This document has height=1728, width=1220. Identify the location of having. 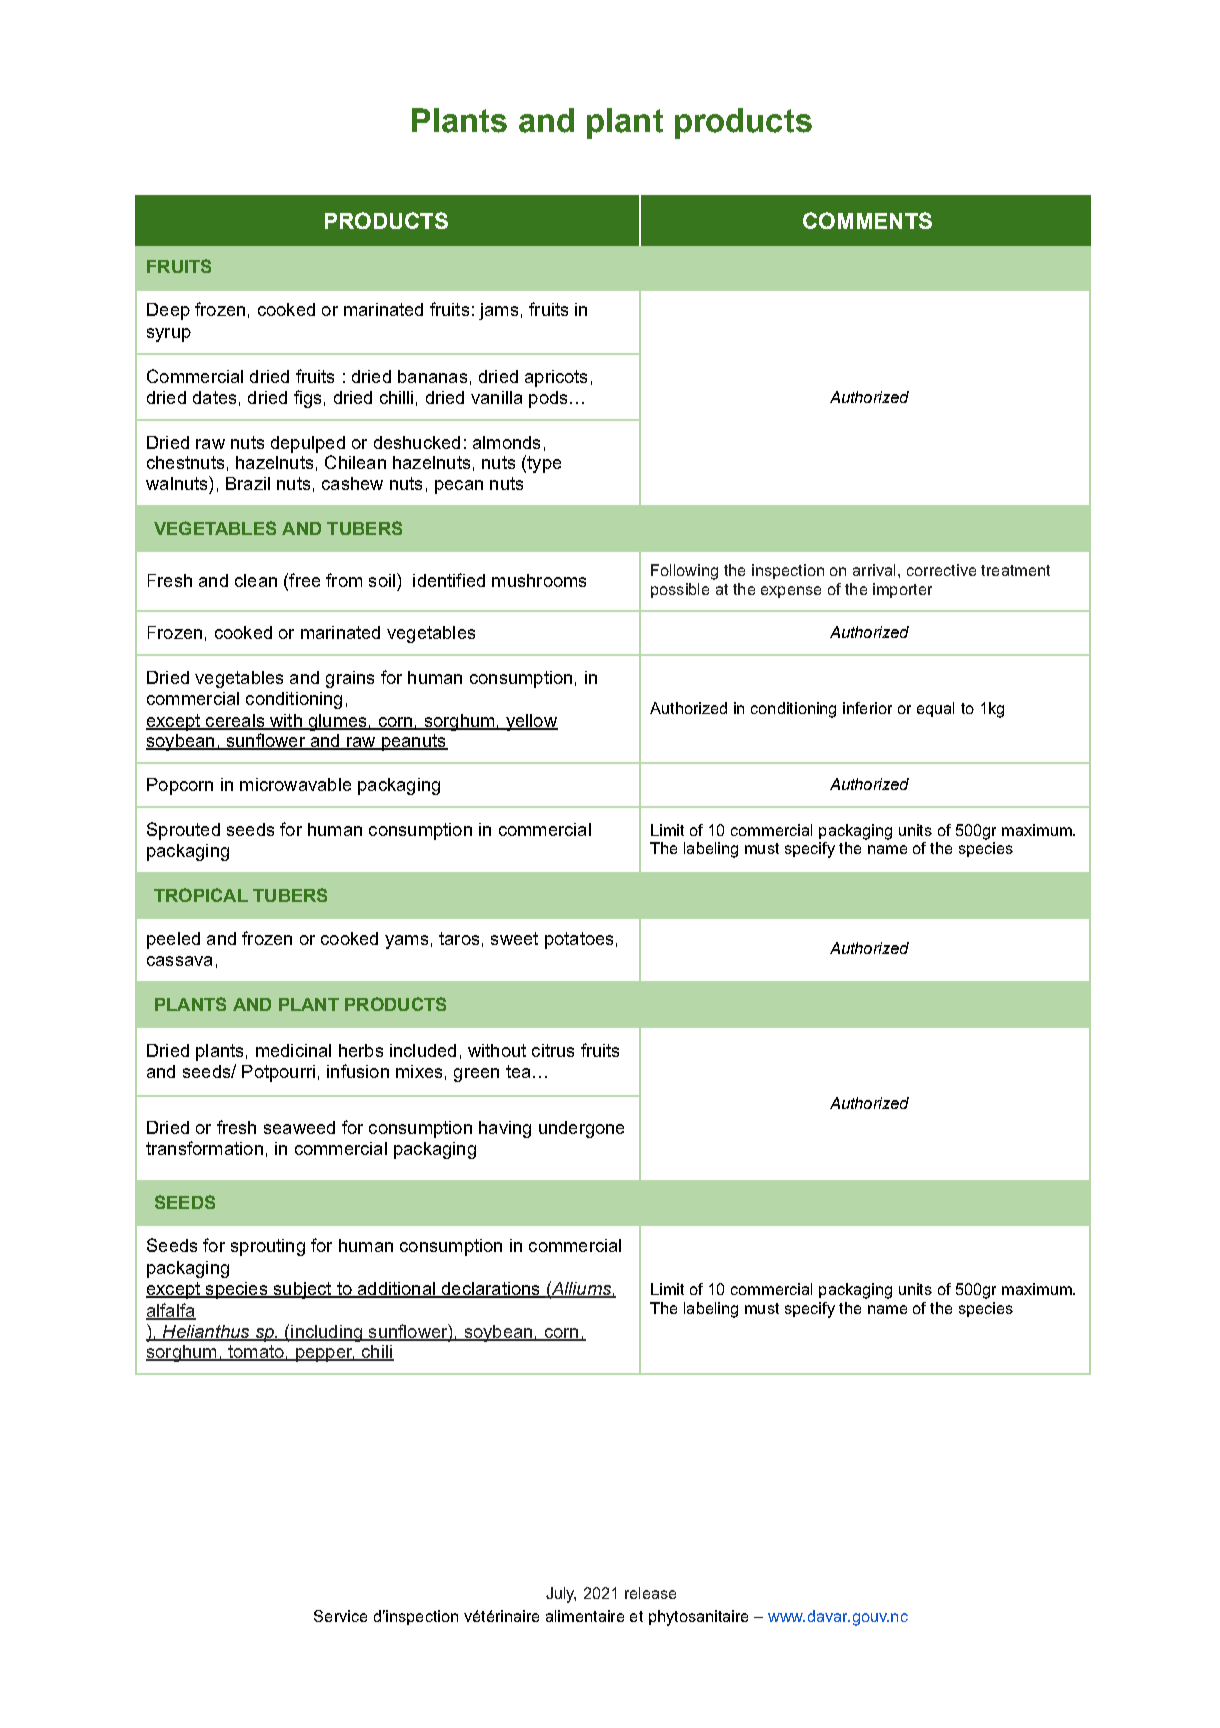
(505, 1129).
